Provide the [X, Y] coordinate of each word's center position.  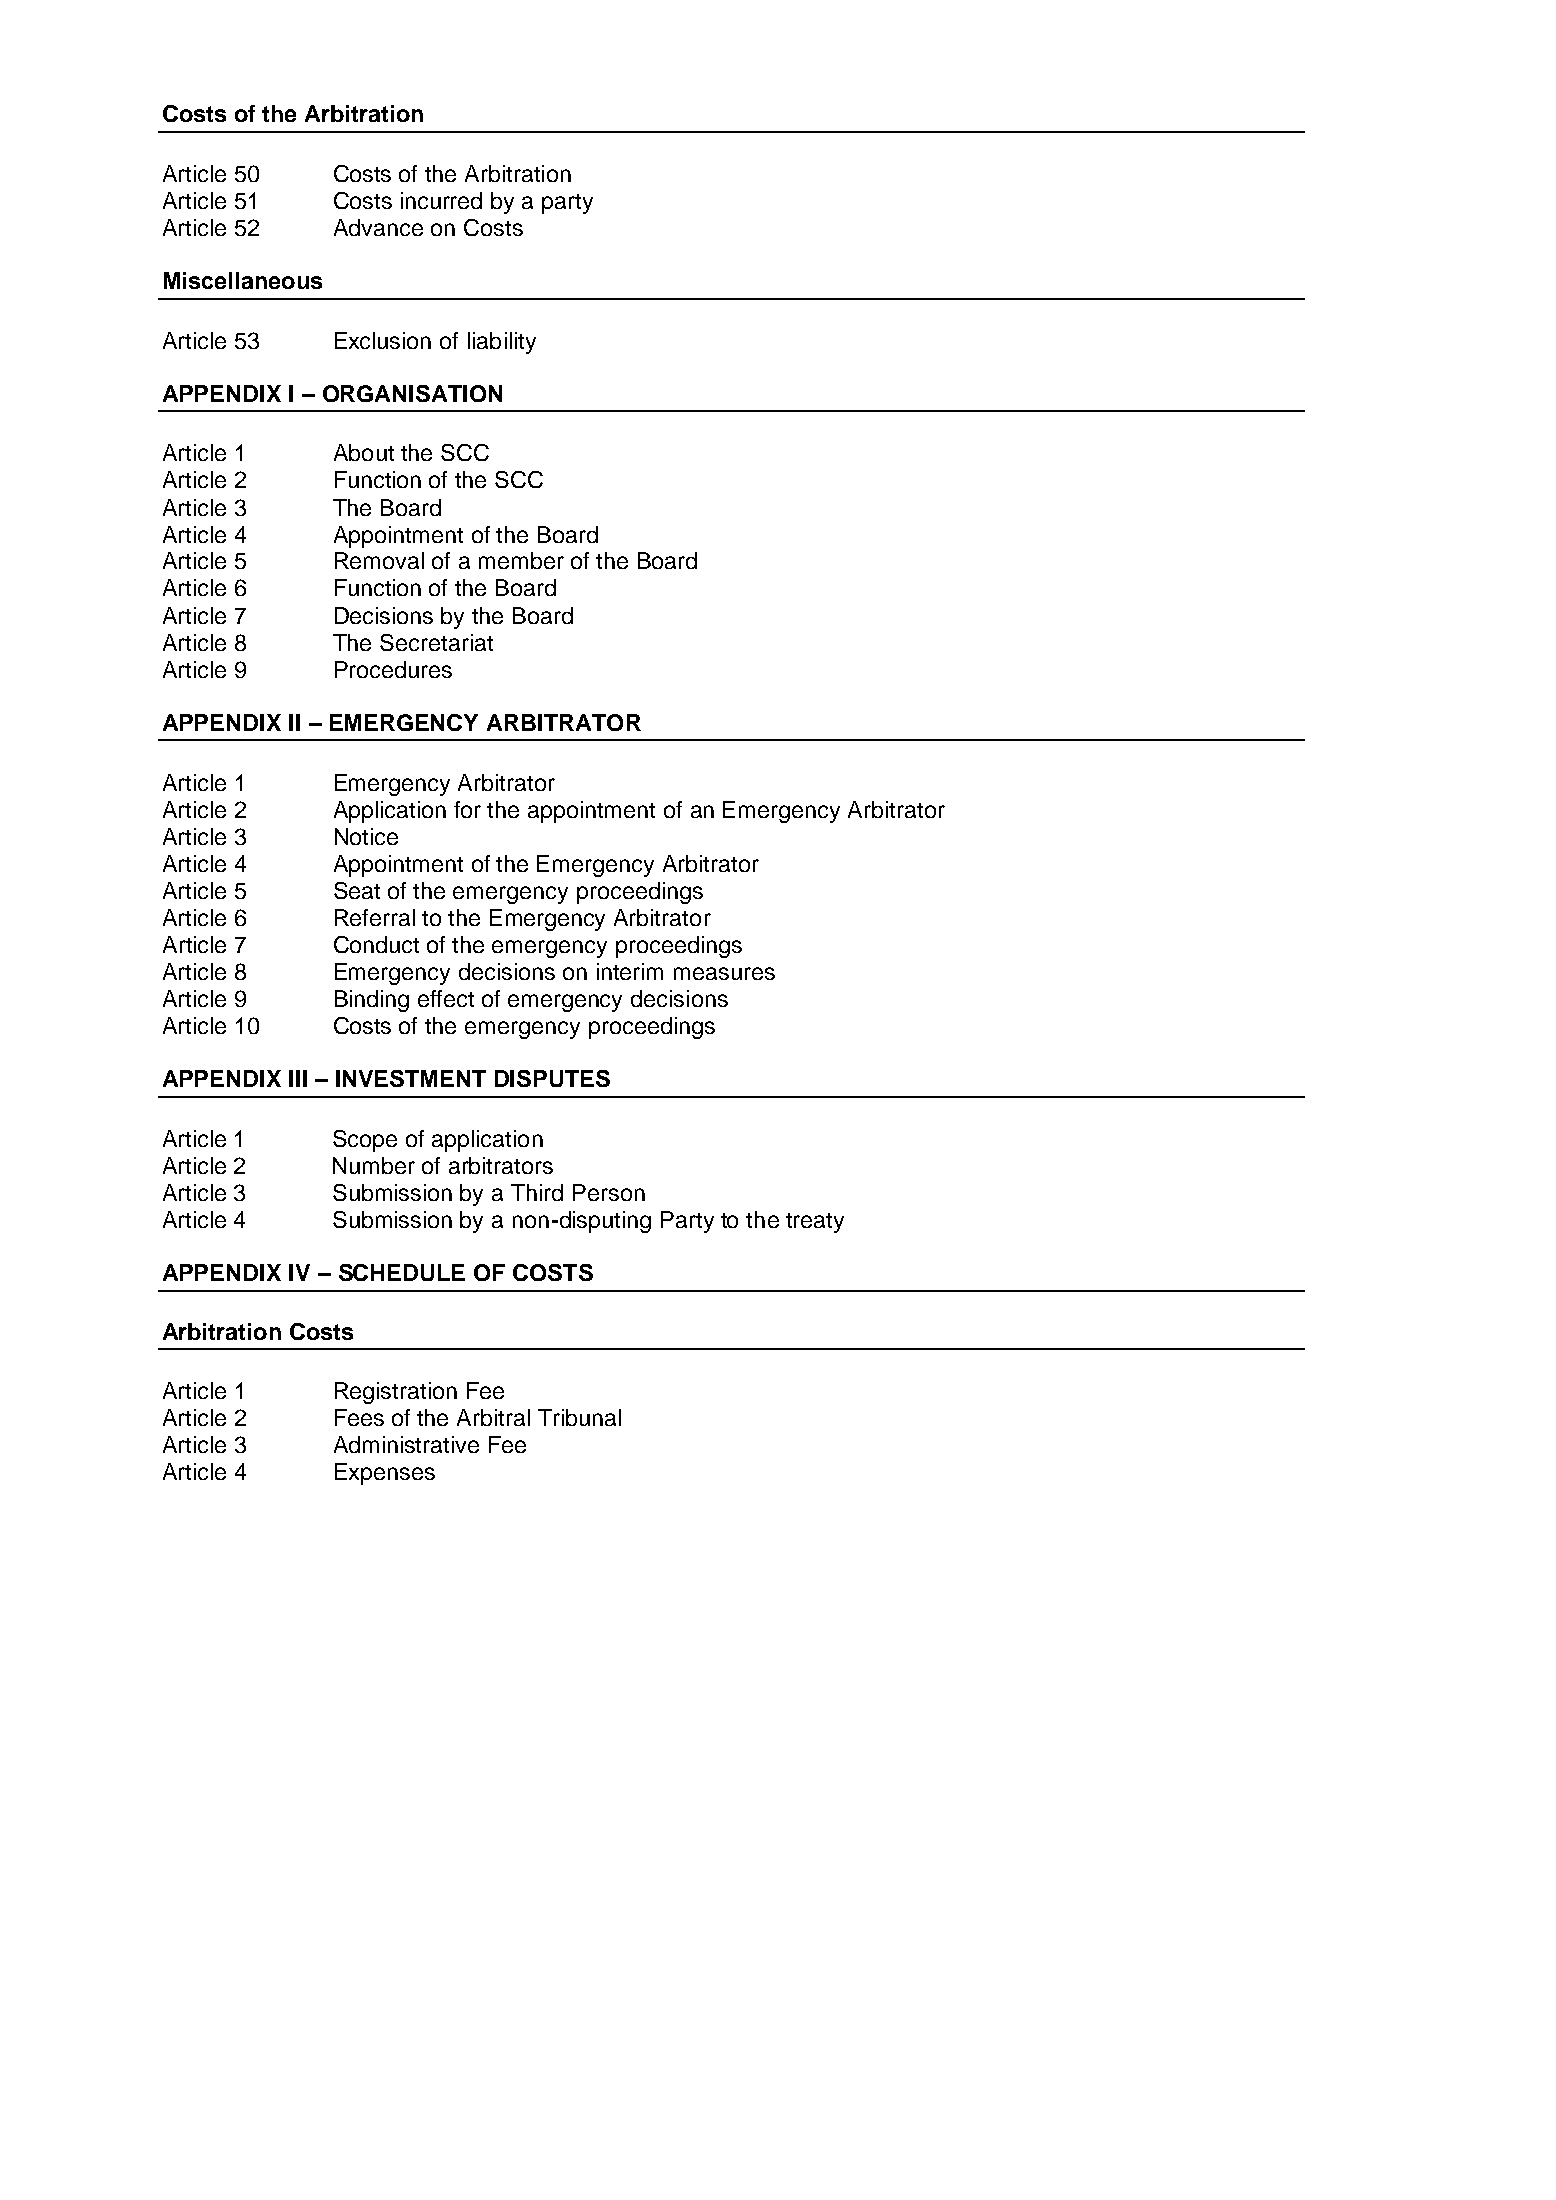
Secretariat [436, 642]
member [521, 560]
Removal [379, 560]
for [467, 809]
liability [502, 343]
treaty [815, 1223]
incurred [441, 200]
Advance [378, 227]
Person [609, 1192]
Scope [365, 1141]
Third [537, 1192]
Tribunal [579, 1417]
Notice [366, 836]
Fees [359, 1417]
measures [724, 973]
